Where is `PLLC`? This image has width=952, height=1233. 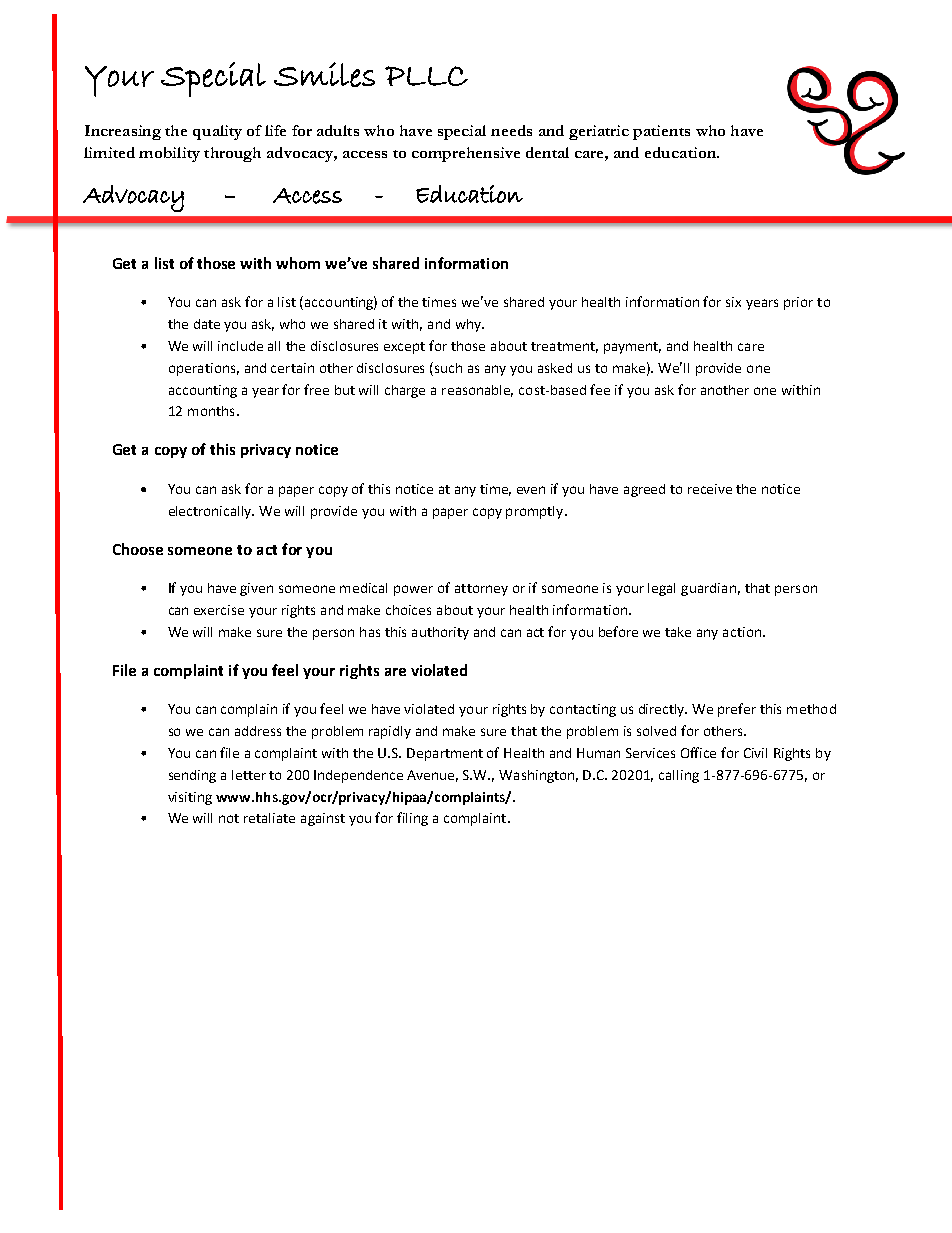 PLLC is located at coordinates (426, 76).
